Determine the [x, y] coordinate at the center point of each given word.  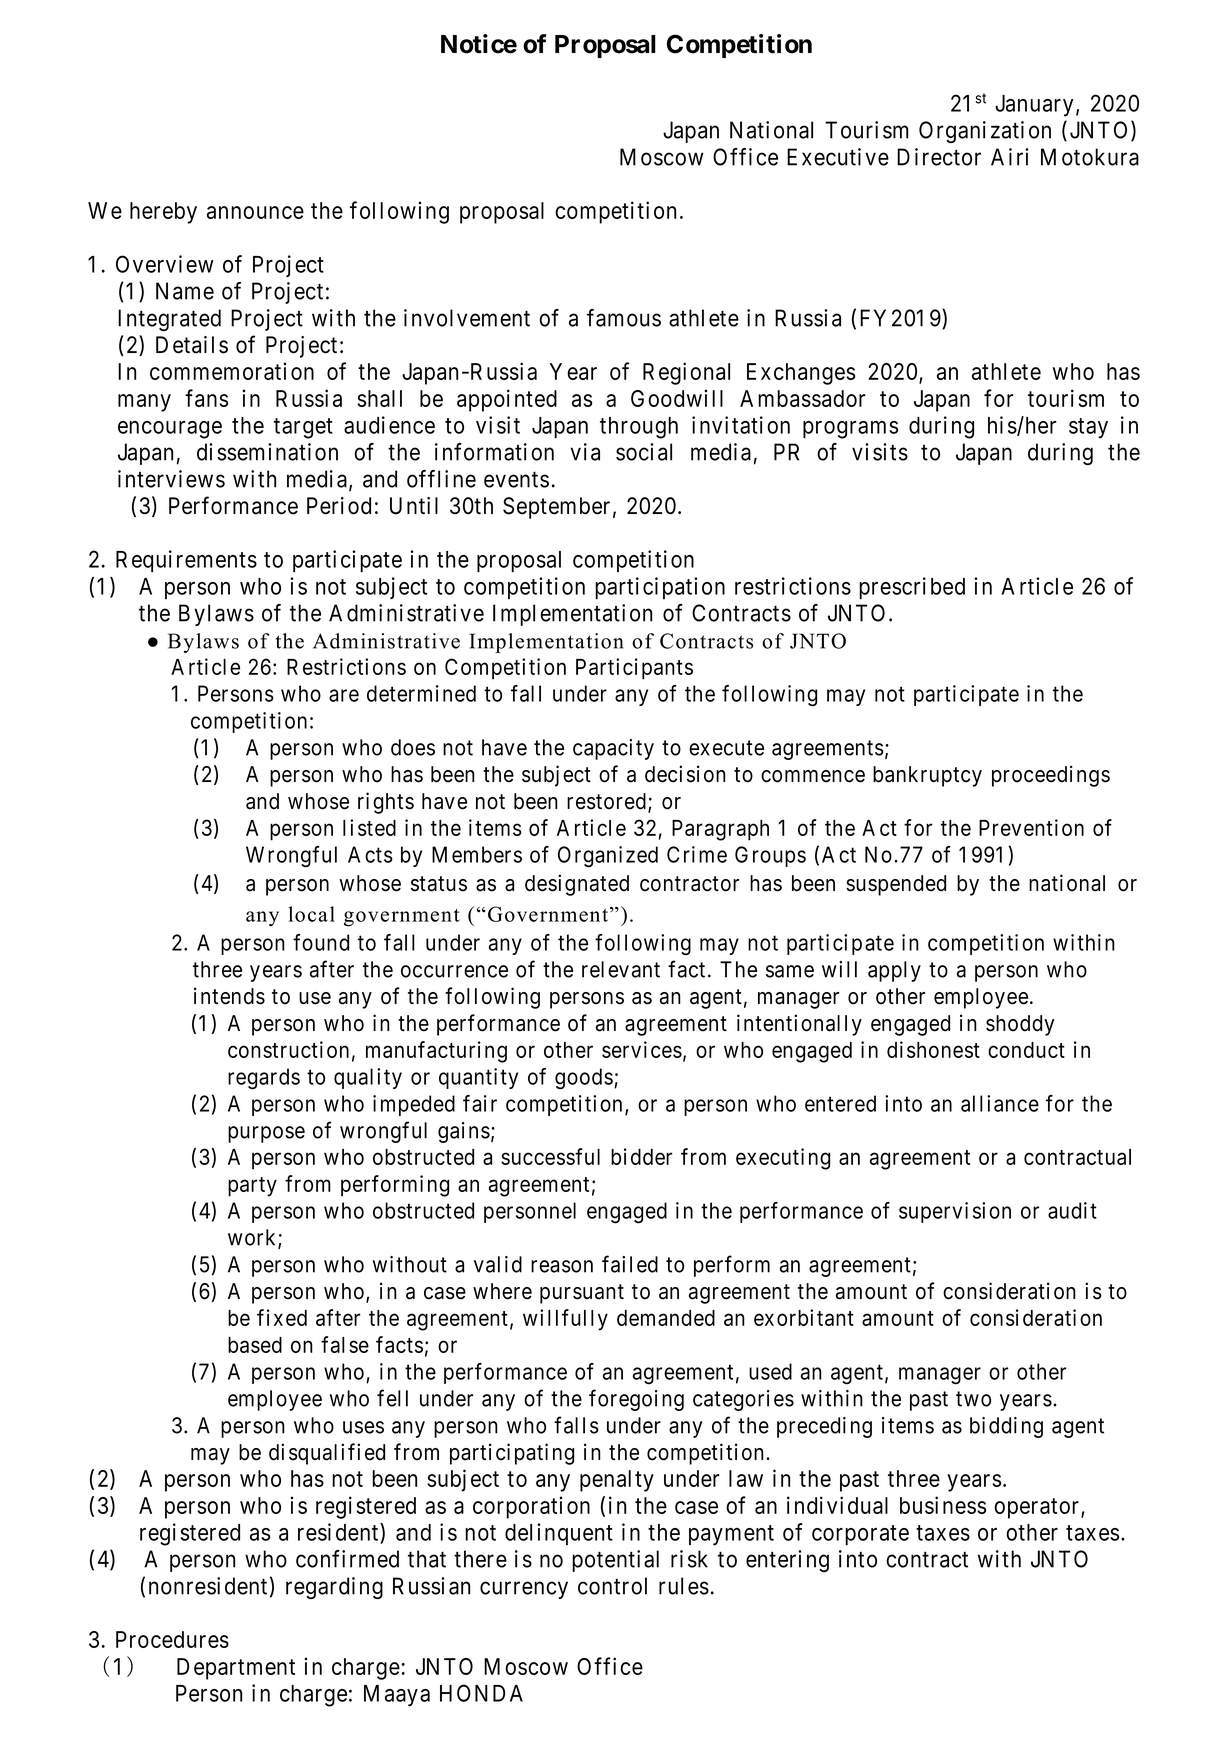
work [253, 1238]
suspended [896, 885]
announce [255, 212]
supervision [955, 1212]
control [612, 1586]
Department [236, 1669]
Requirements [186, 561]
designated [577, 885]
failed [630, 1264]
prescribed [912, 588]
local [311, 914]
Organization [985, 132]
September [556, 508]
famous [624, 318]
